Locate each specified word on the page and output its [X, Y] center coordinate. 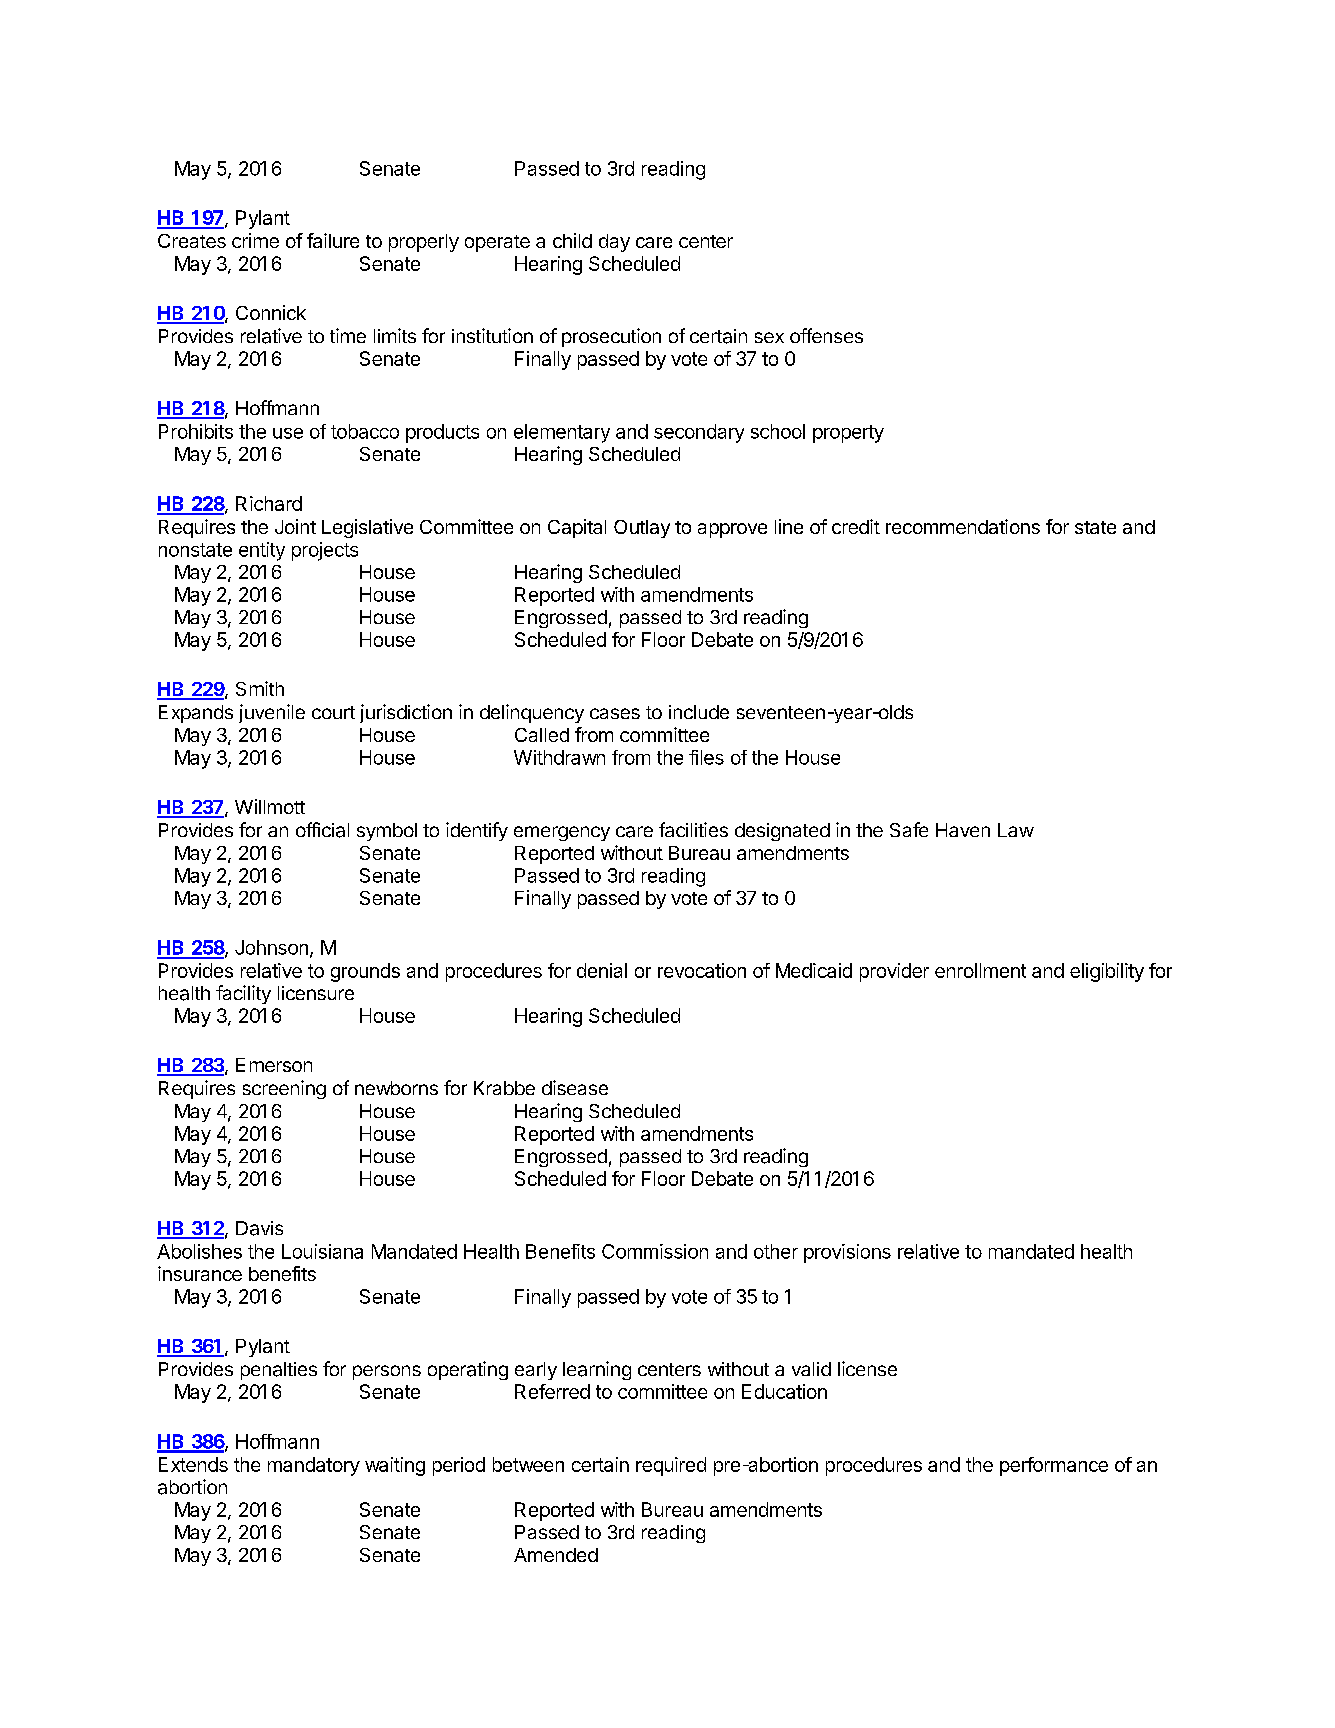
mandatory [314, 1466]
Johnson [271, 947]
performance [1054, 1466]
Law [1016, 830]
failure [333, 240]
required [671, 1466]
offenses [826, 335]
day [614, 243]
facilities [693, 829]
